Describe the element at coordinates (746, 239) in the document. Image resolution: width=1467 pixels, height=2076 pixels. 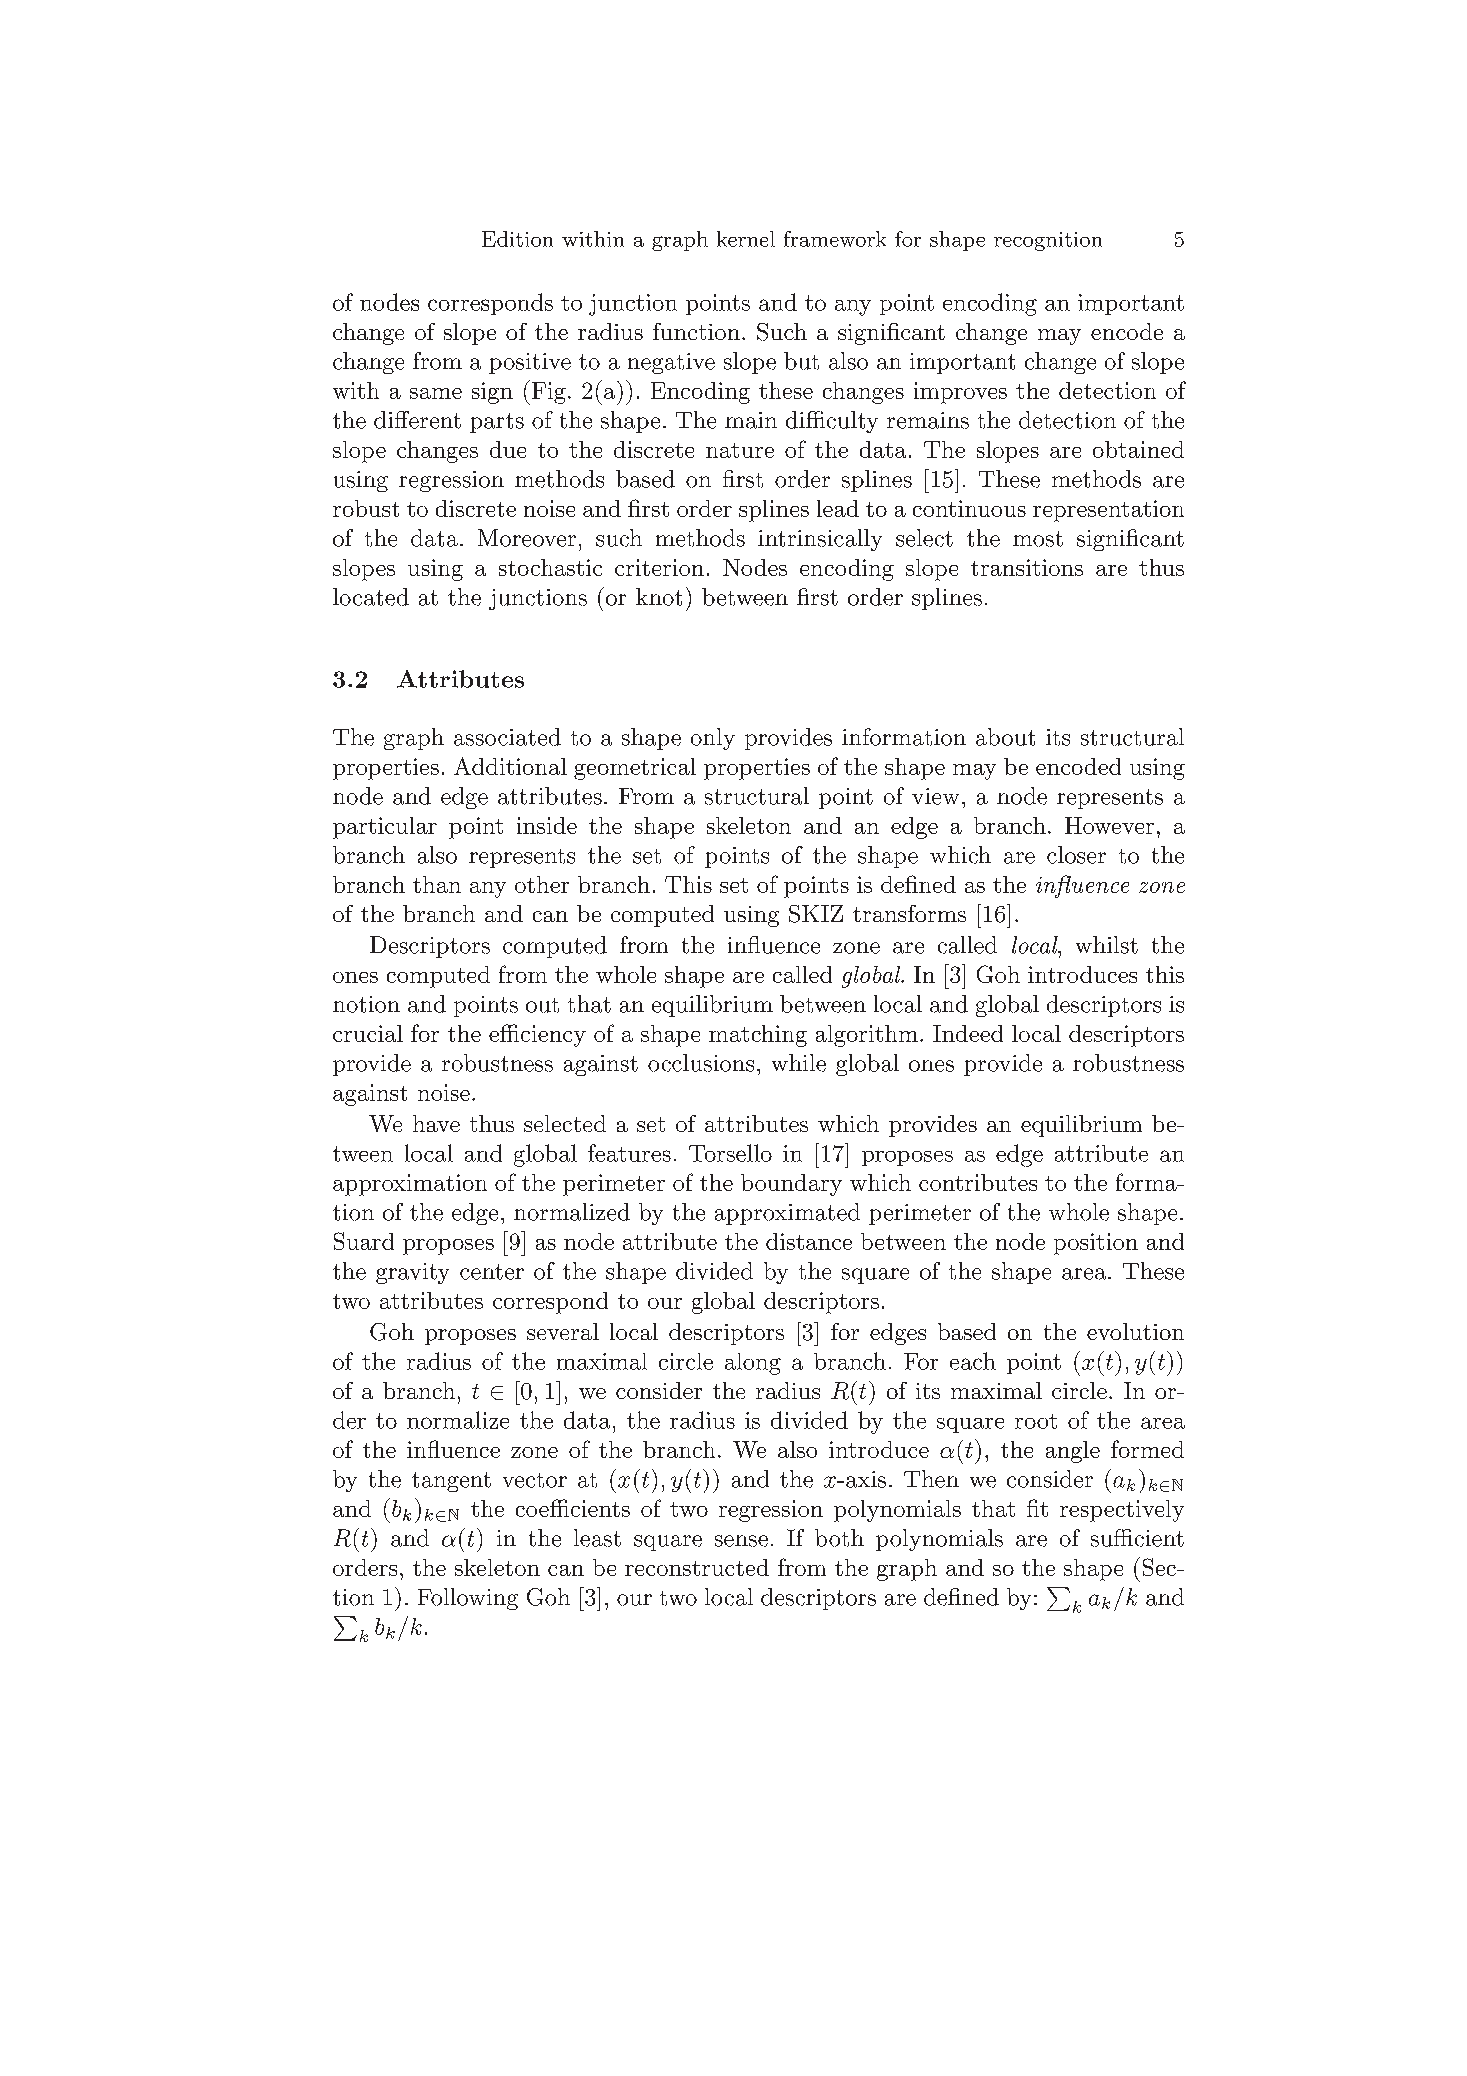
I see `kernel` at that location.
